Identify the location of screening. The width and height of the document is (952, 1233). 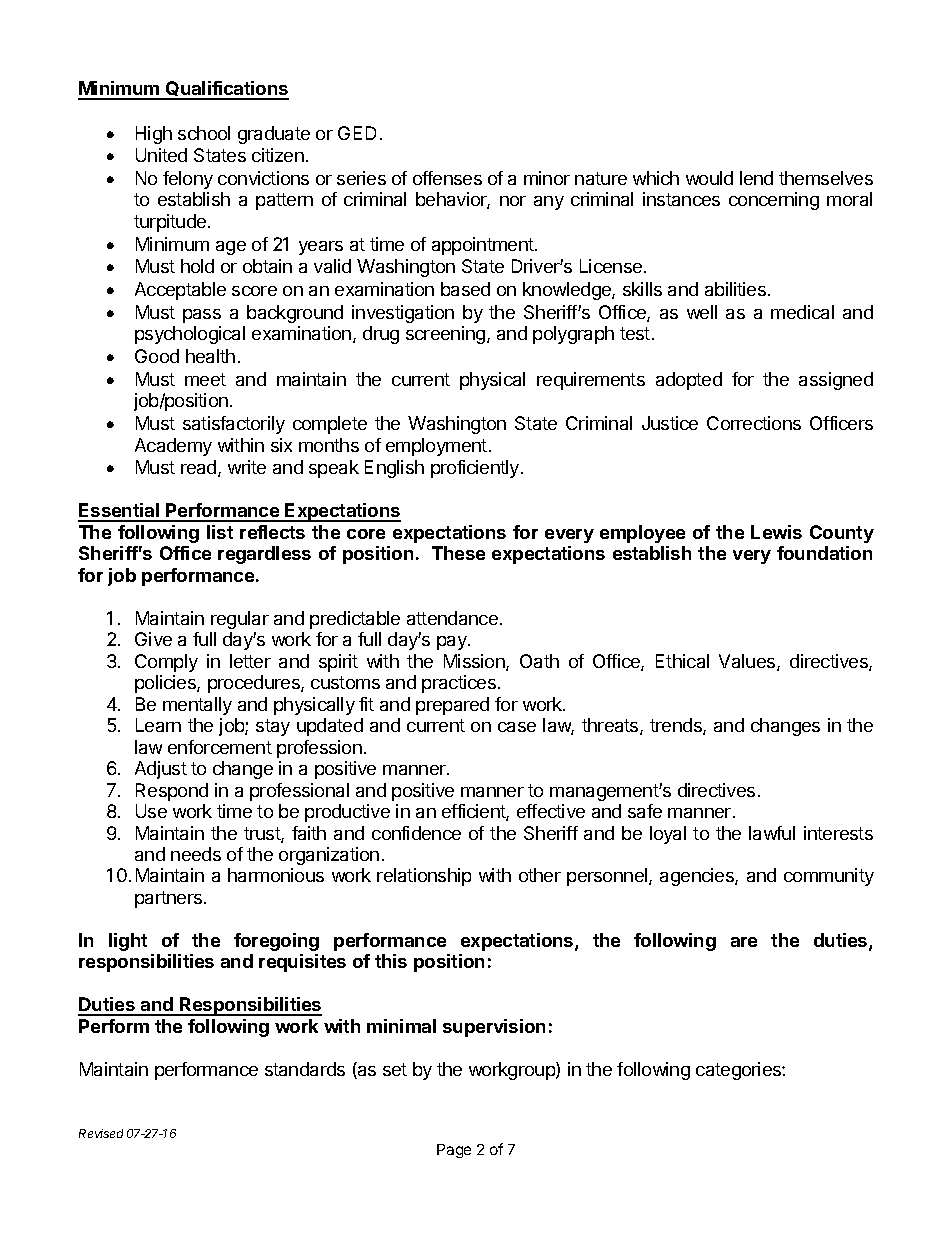
(447, 335).
